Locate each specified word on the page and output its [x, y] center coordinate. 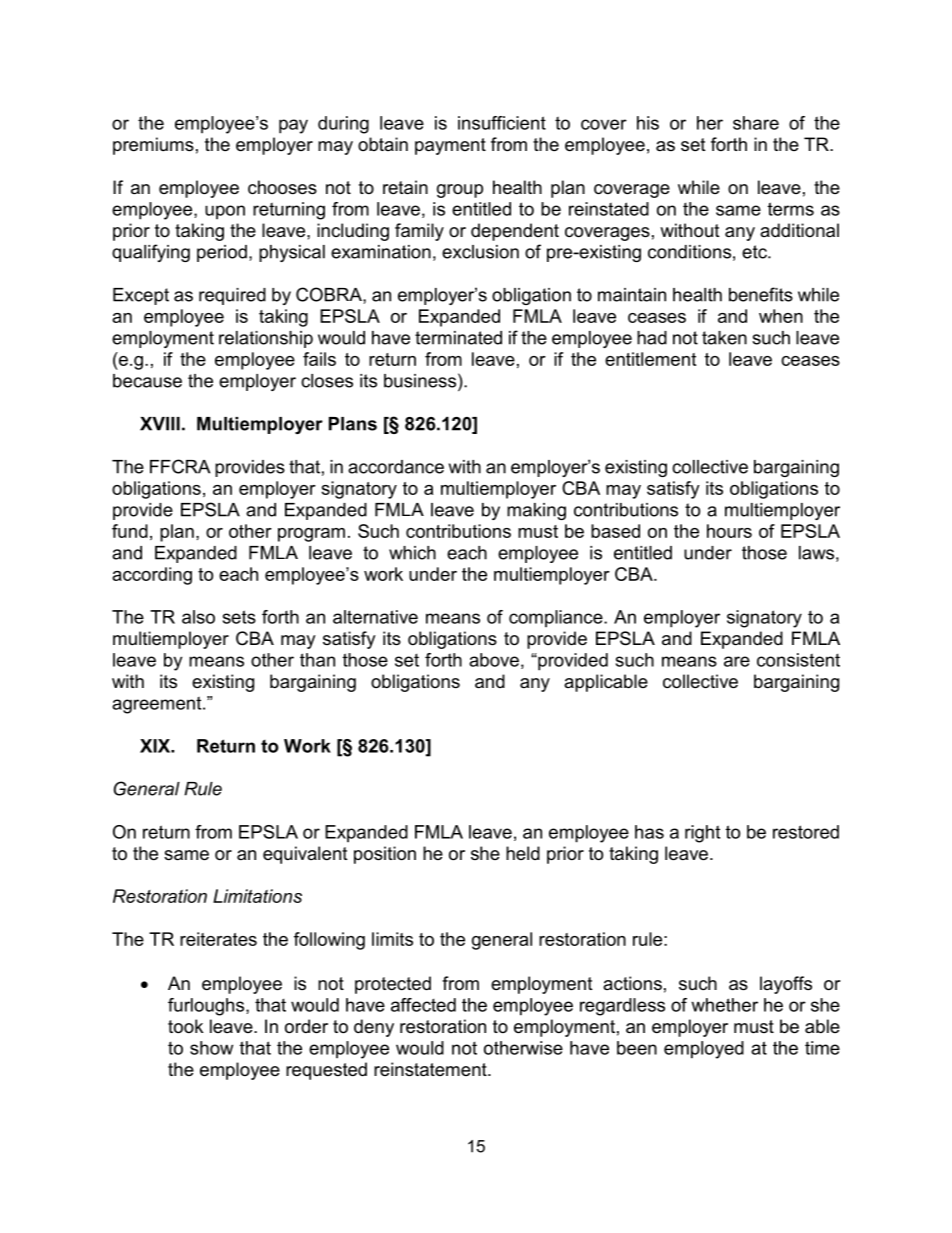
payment [450, 146]
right [702, 834]
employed [704, 1050]
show [211, 1048]
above [494, 660]
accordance [396, 467]
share [756, 123]
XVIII [160, 424]
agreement [158, 705]
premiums [153, 146]
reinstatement [431, 1069]
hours [729, 531]
